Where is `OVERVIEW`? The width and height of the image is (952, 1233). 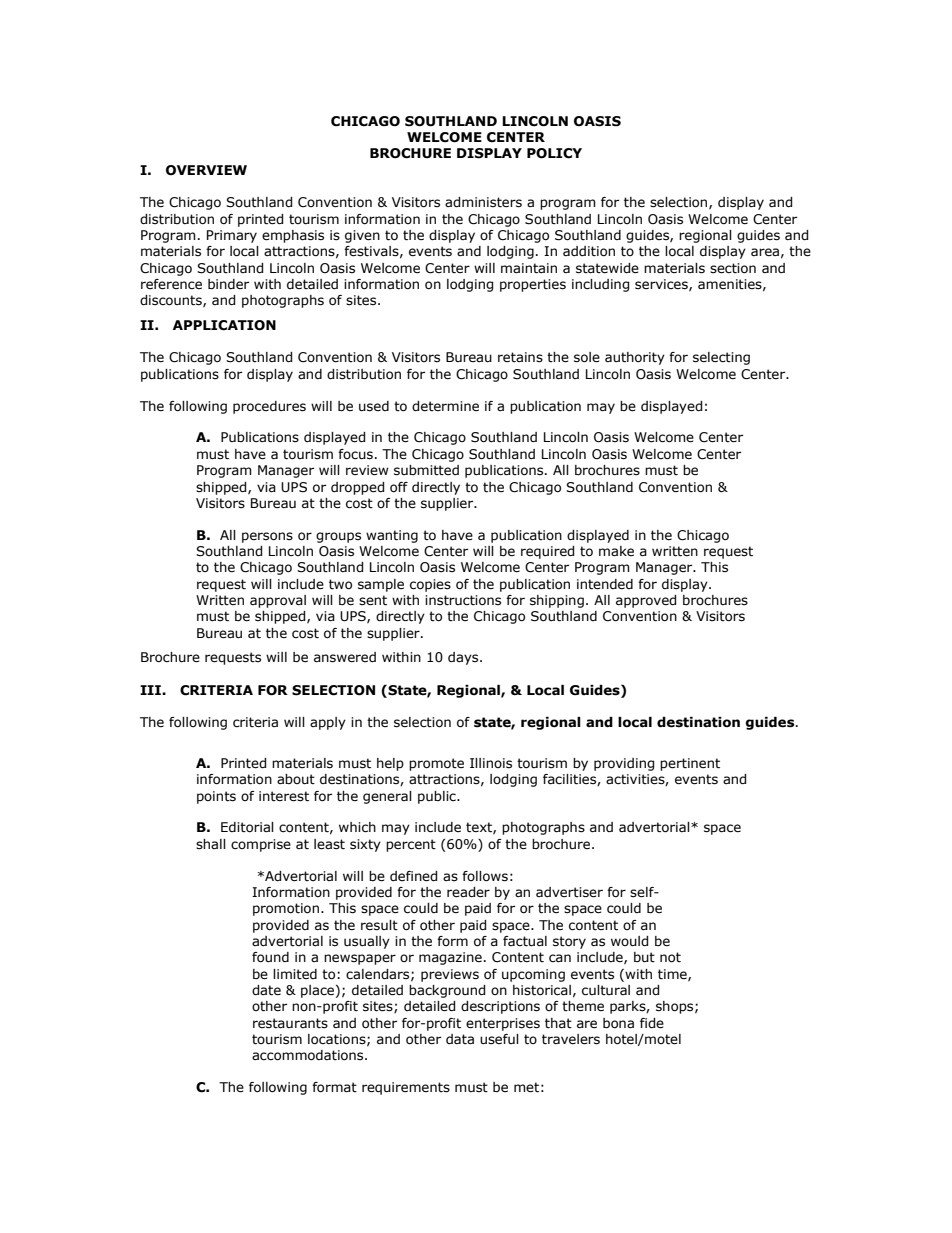 OVERVIEW is located at coordinates (206, 170).
